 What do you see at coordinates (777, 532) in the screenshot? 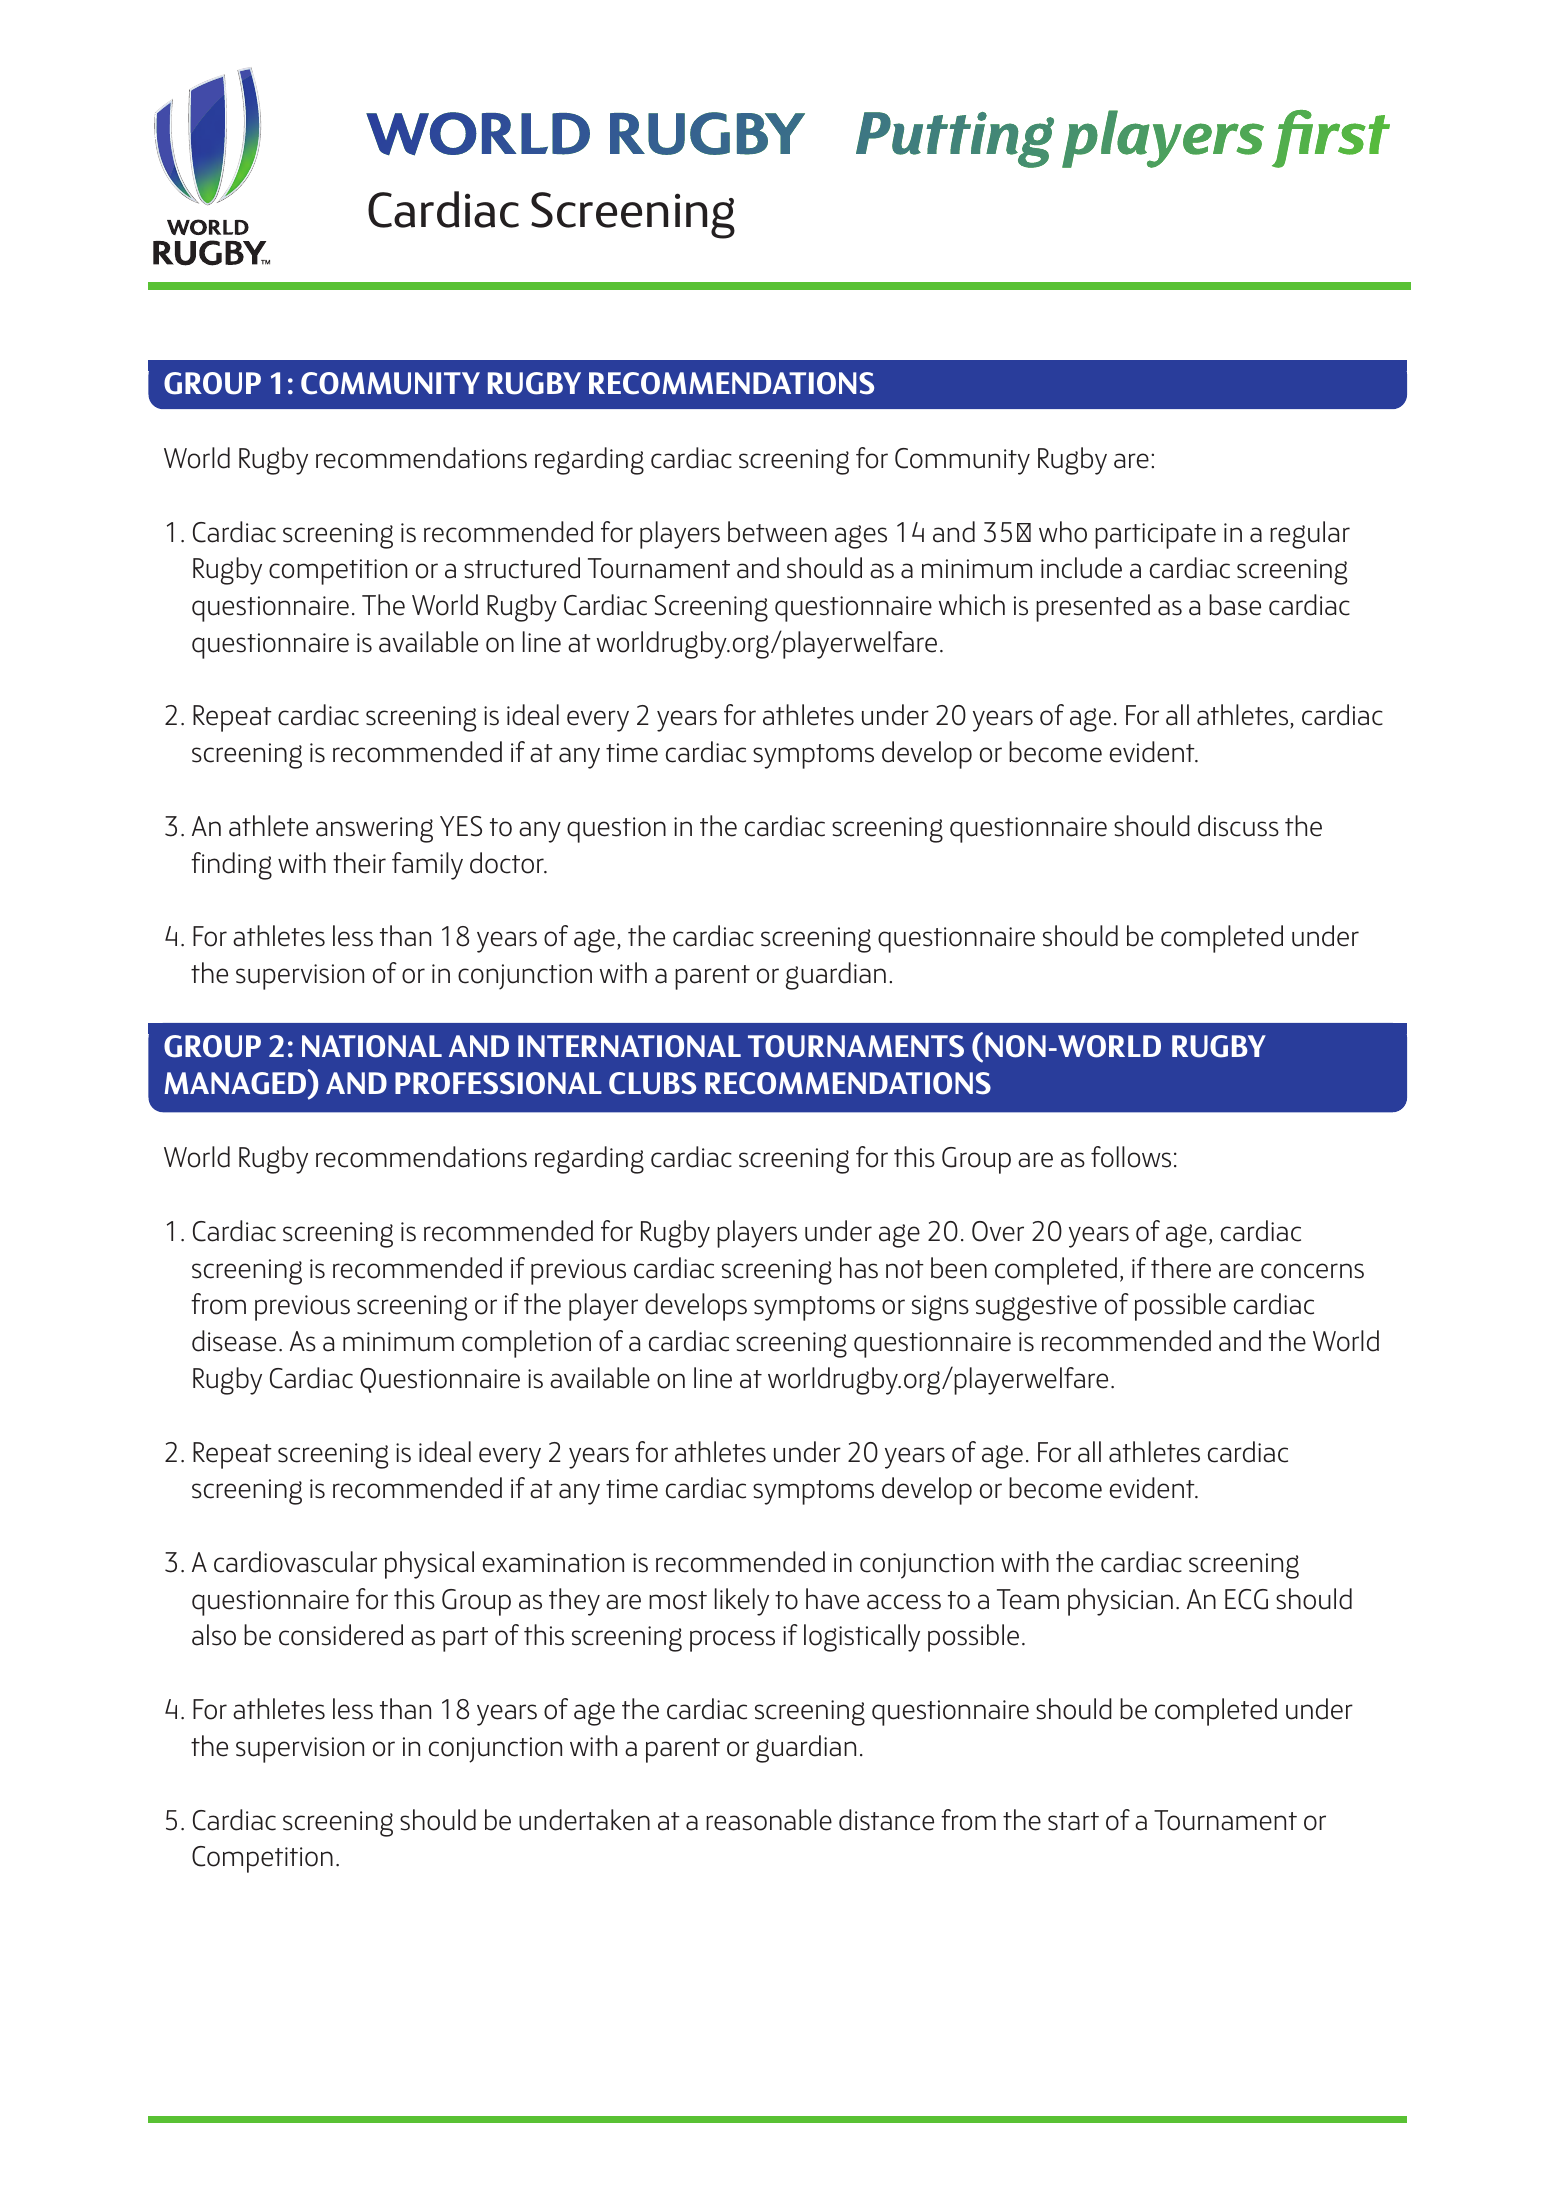
I see `between` at bounding box center [777, 532].
